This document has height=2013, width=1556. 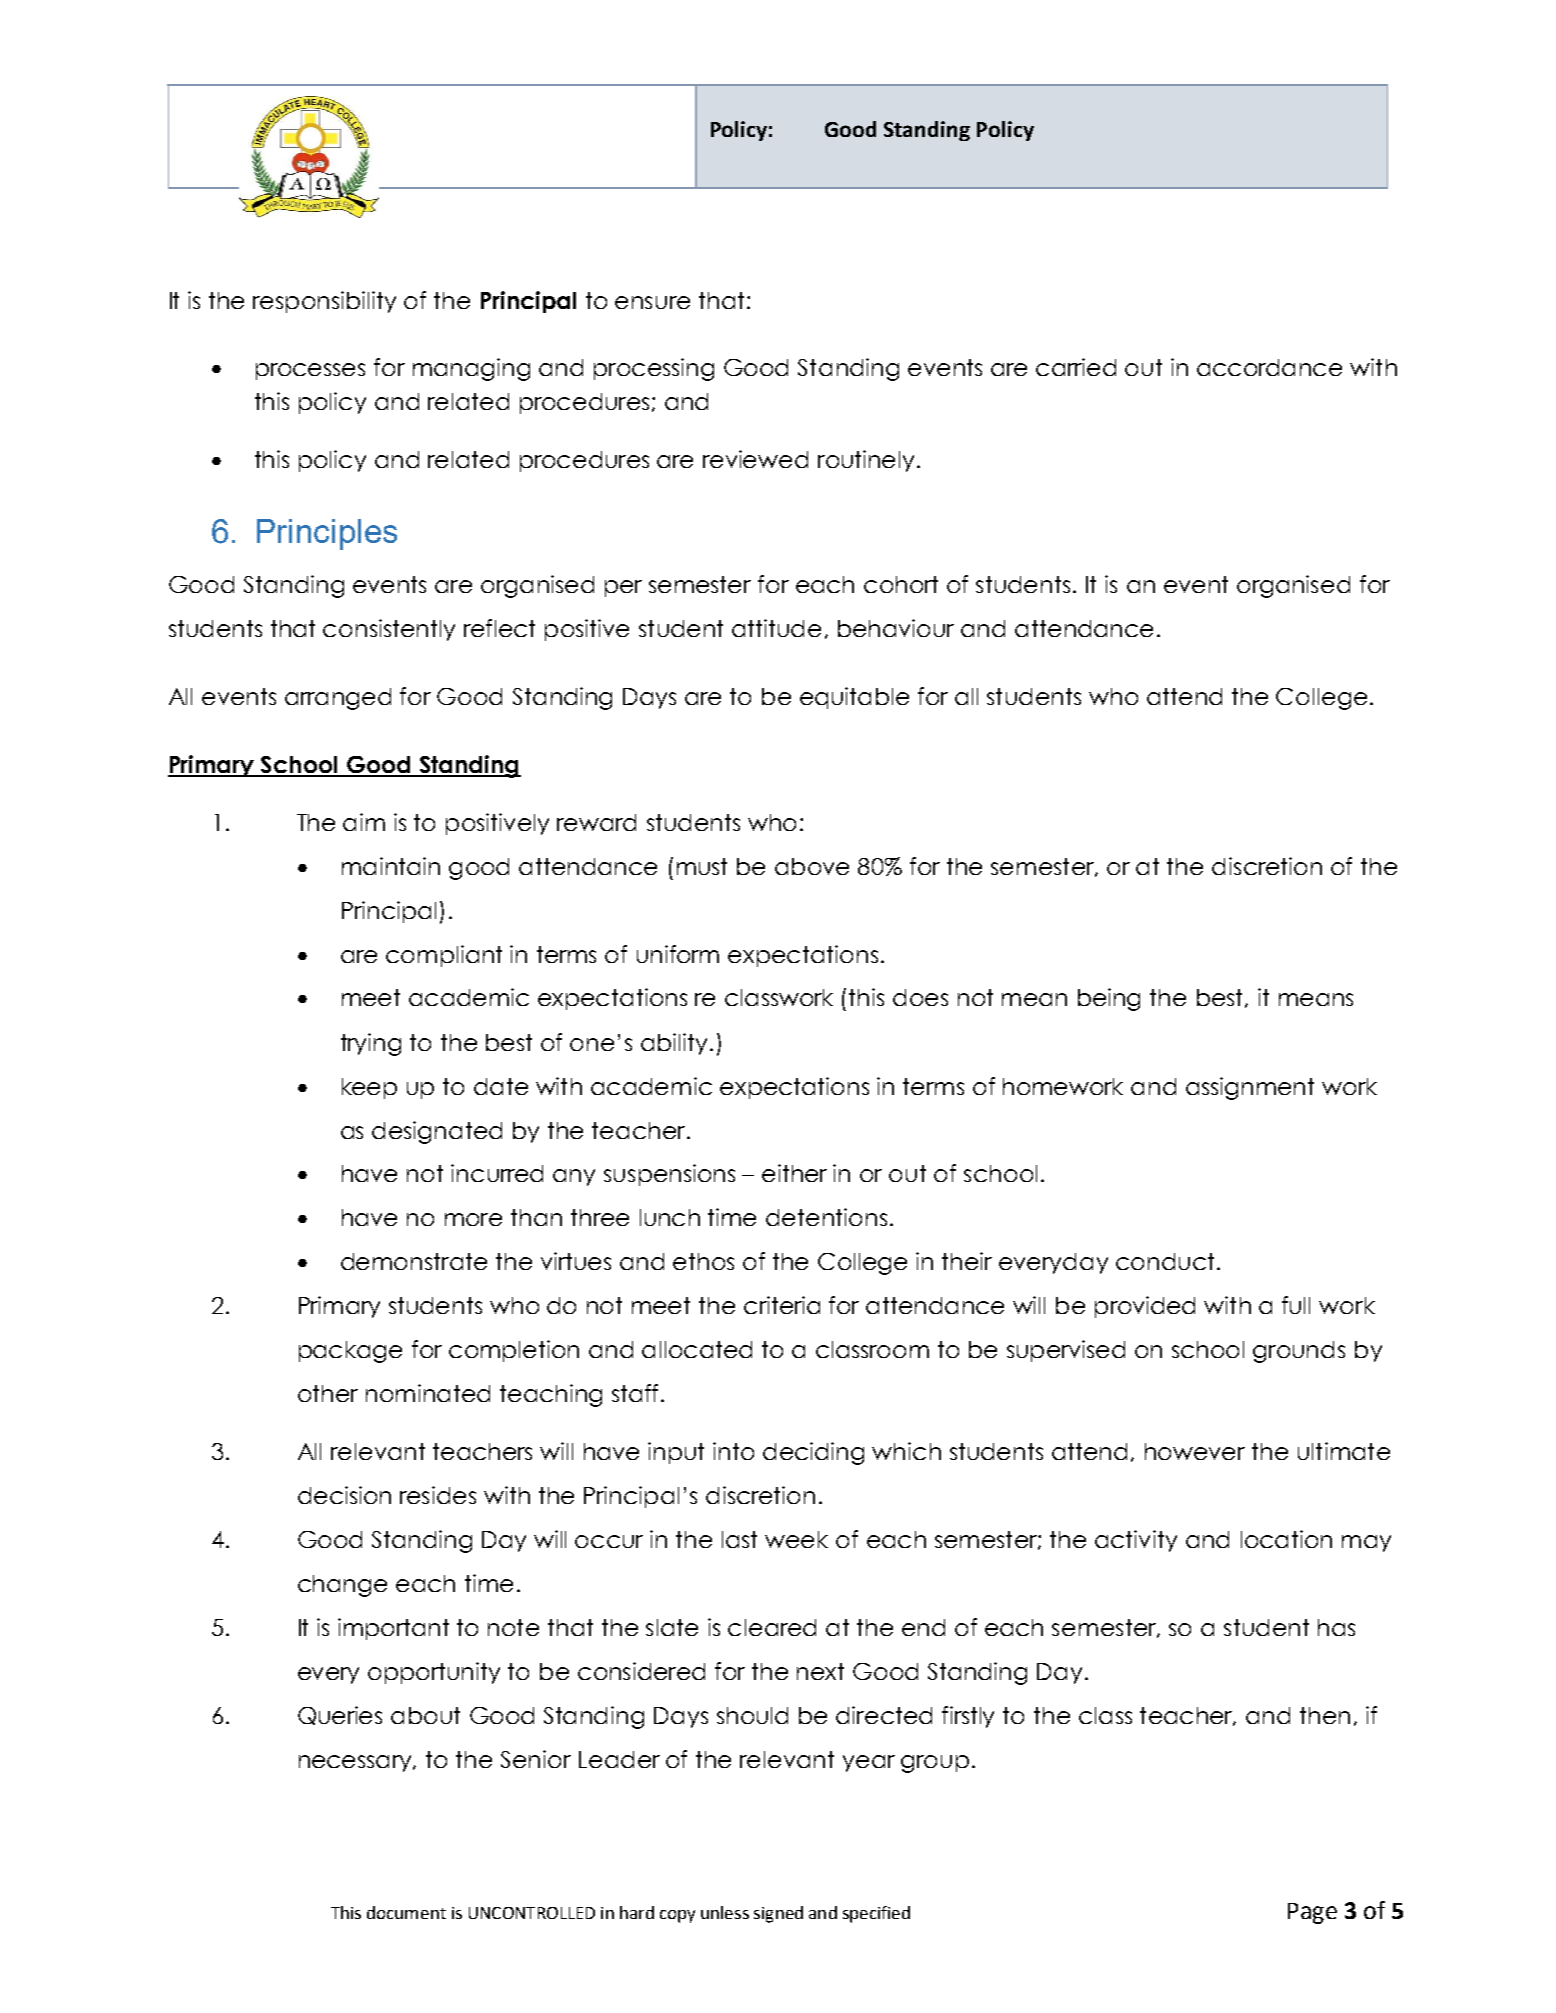 I want to click on specified, so click(x=876, y=1914).
